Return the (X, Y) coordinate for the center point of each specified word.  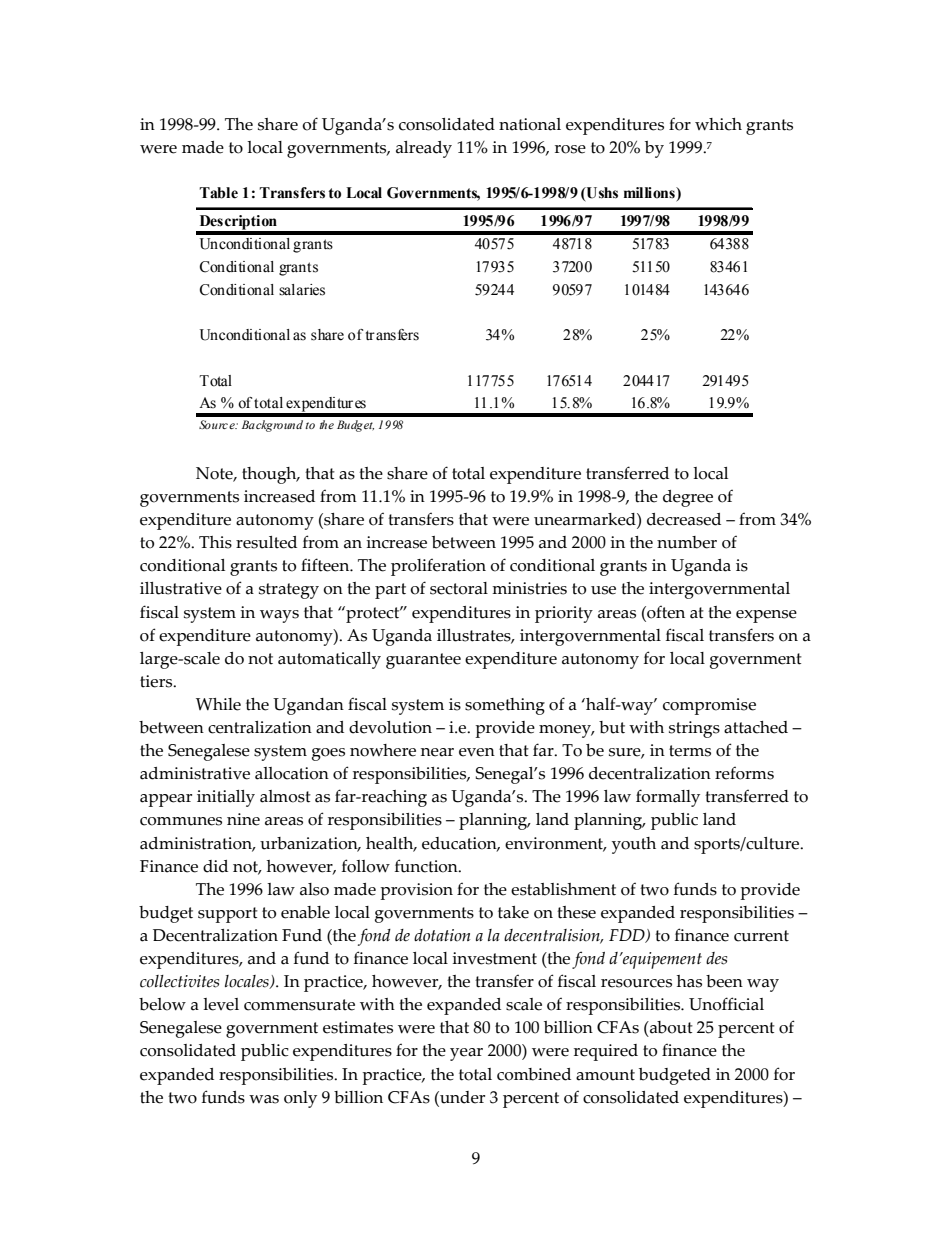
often (665, 612)
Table (218, 193)
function (427, 866)
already (424, 149)
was (264, 1099)
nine (243, 819)
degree (688, 498)
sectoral (459, 588)
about (670, 1027)
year (466, 1054)
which (718, 124)
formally (668, 798)
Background (272, 426)
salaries (302, 290)
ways (279, 616)
